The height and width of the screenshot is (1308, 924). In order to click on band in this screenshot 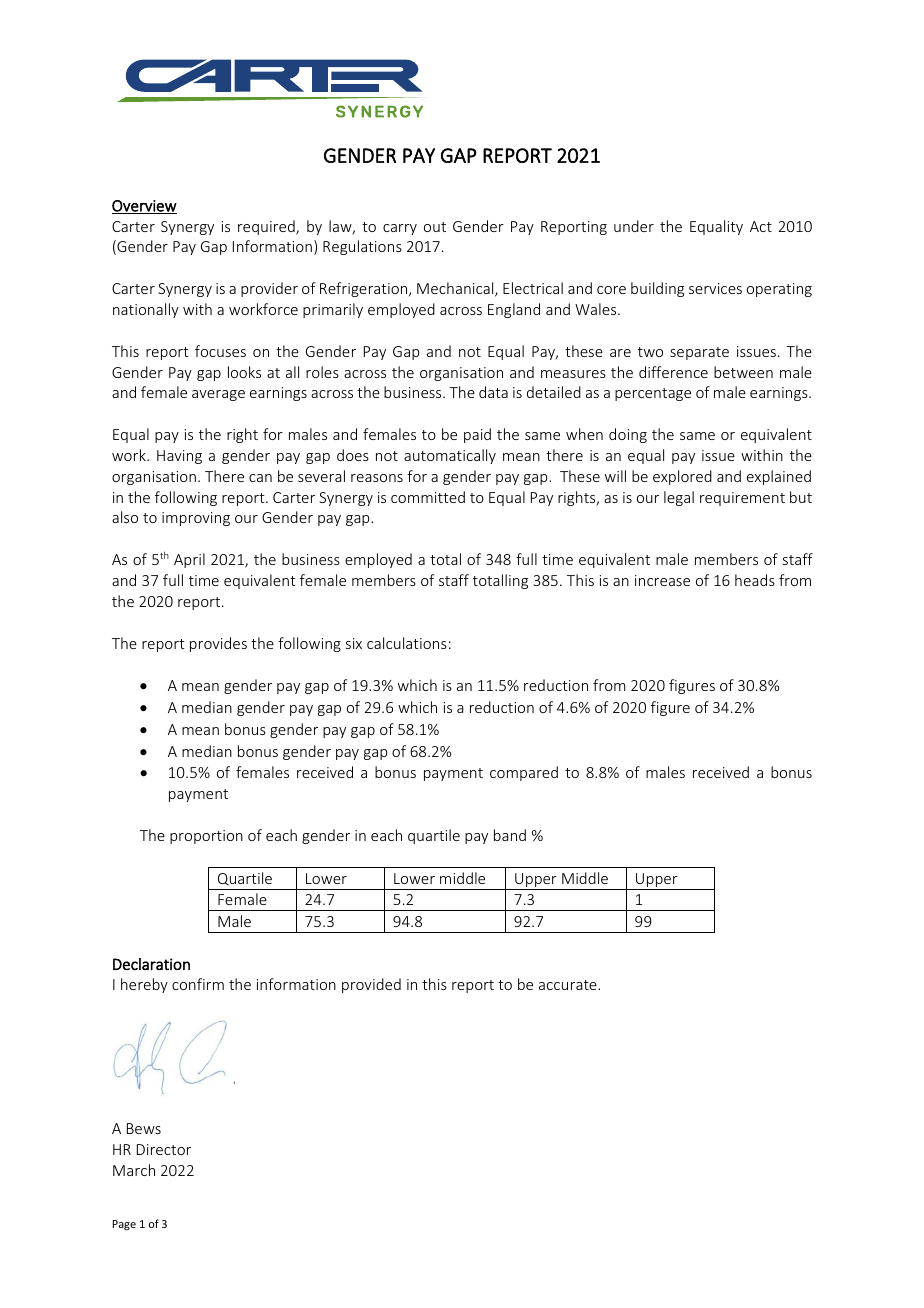, I will do `click(510, 835)`.
